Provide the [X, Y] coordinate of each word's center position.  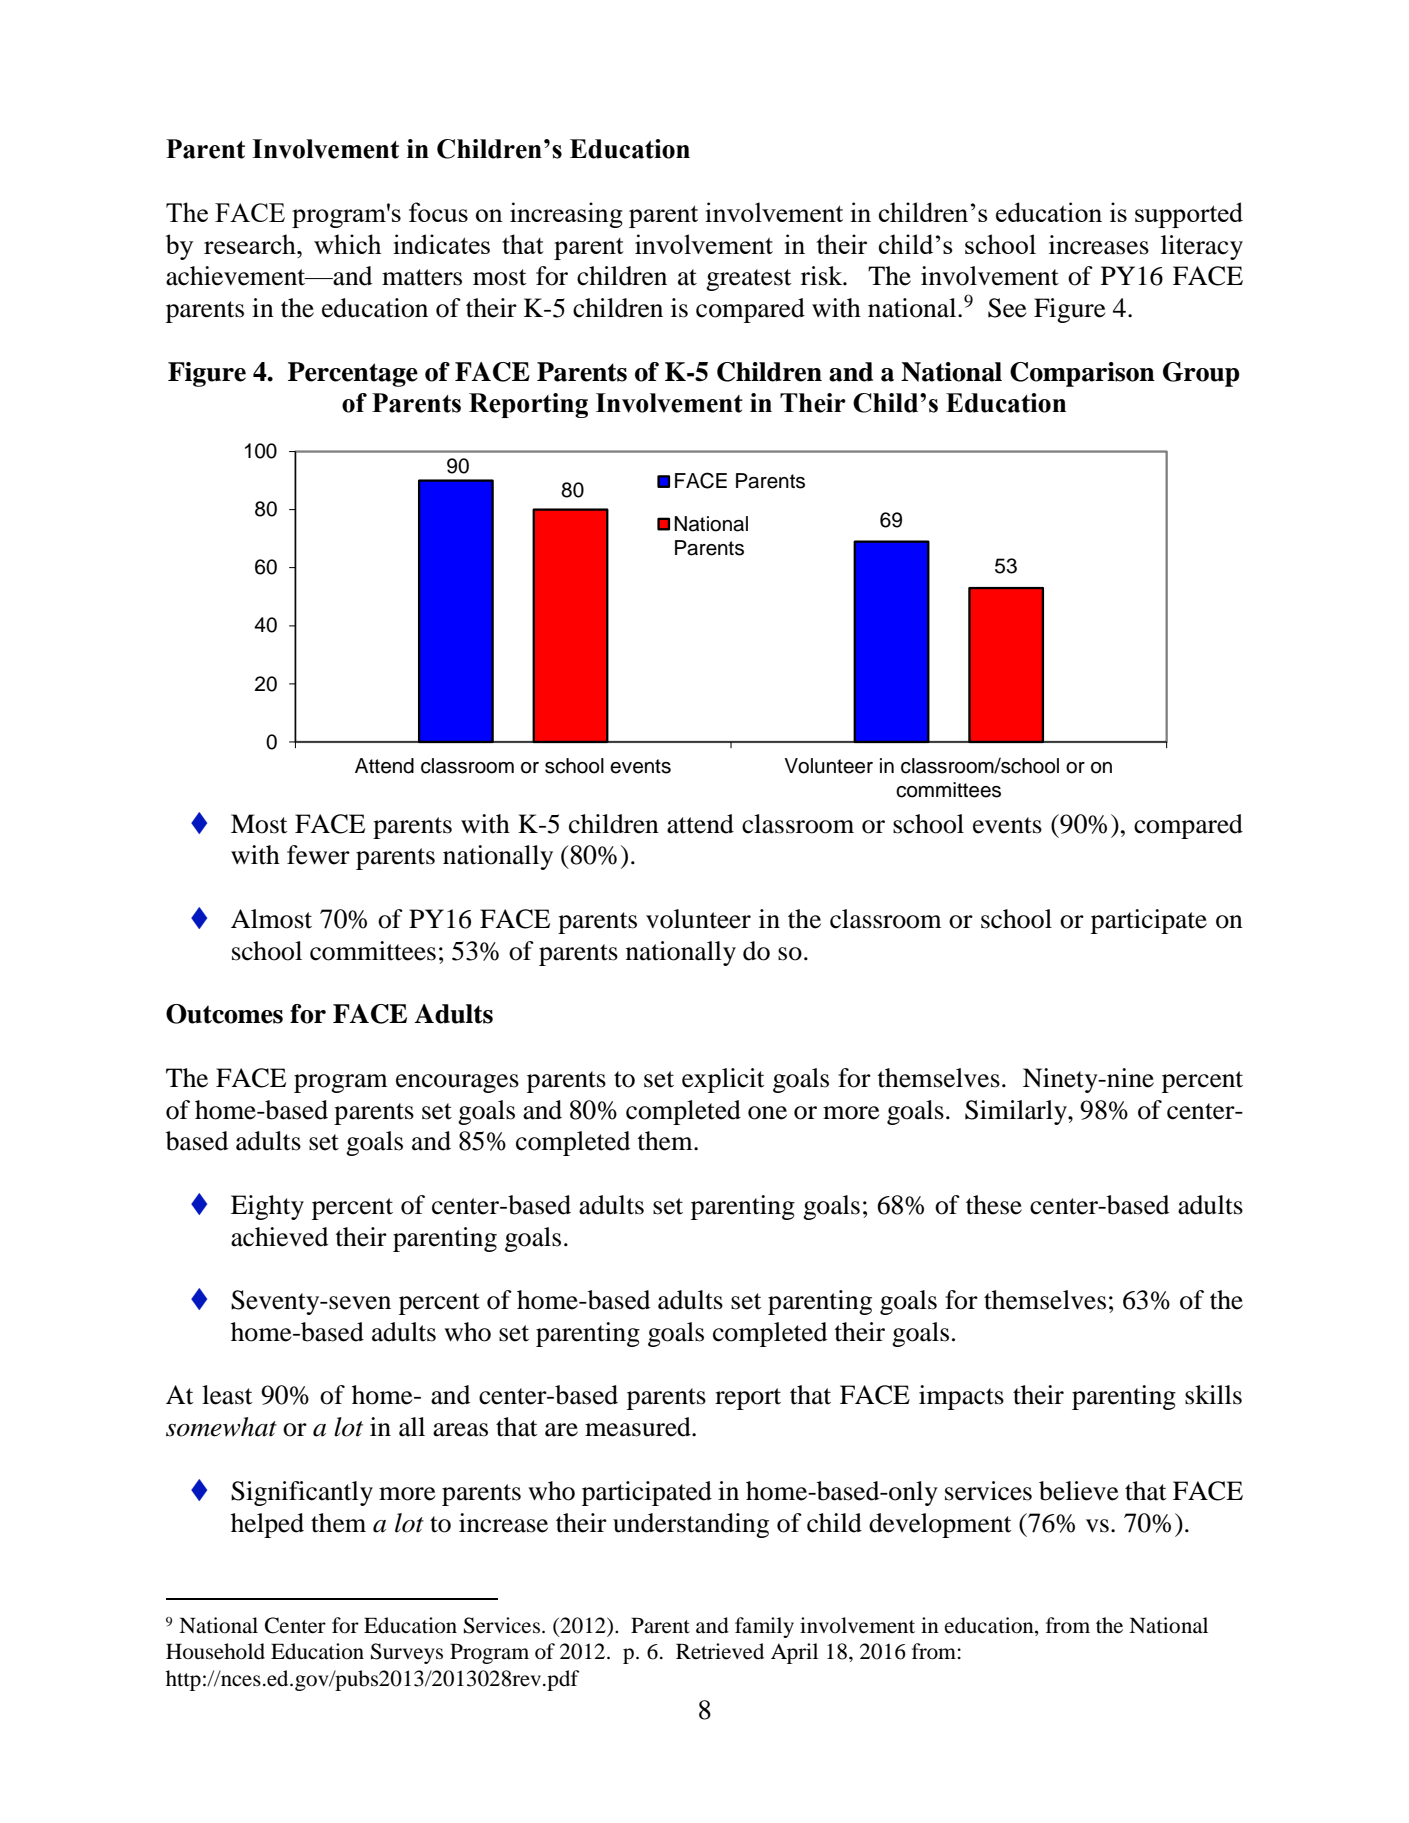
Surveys [407, 1653]
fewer [318, 855]
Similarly [1017, 1112]
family [764, 1627]
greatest [749, 280]
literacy [1202, 247]
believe [1078, 1491]
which [348, 244]
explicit [723, 1080]
